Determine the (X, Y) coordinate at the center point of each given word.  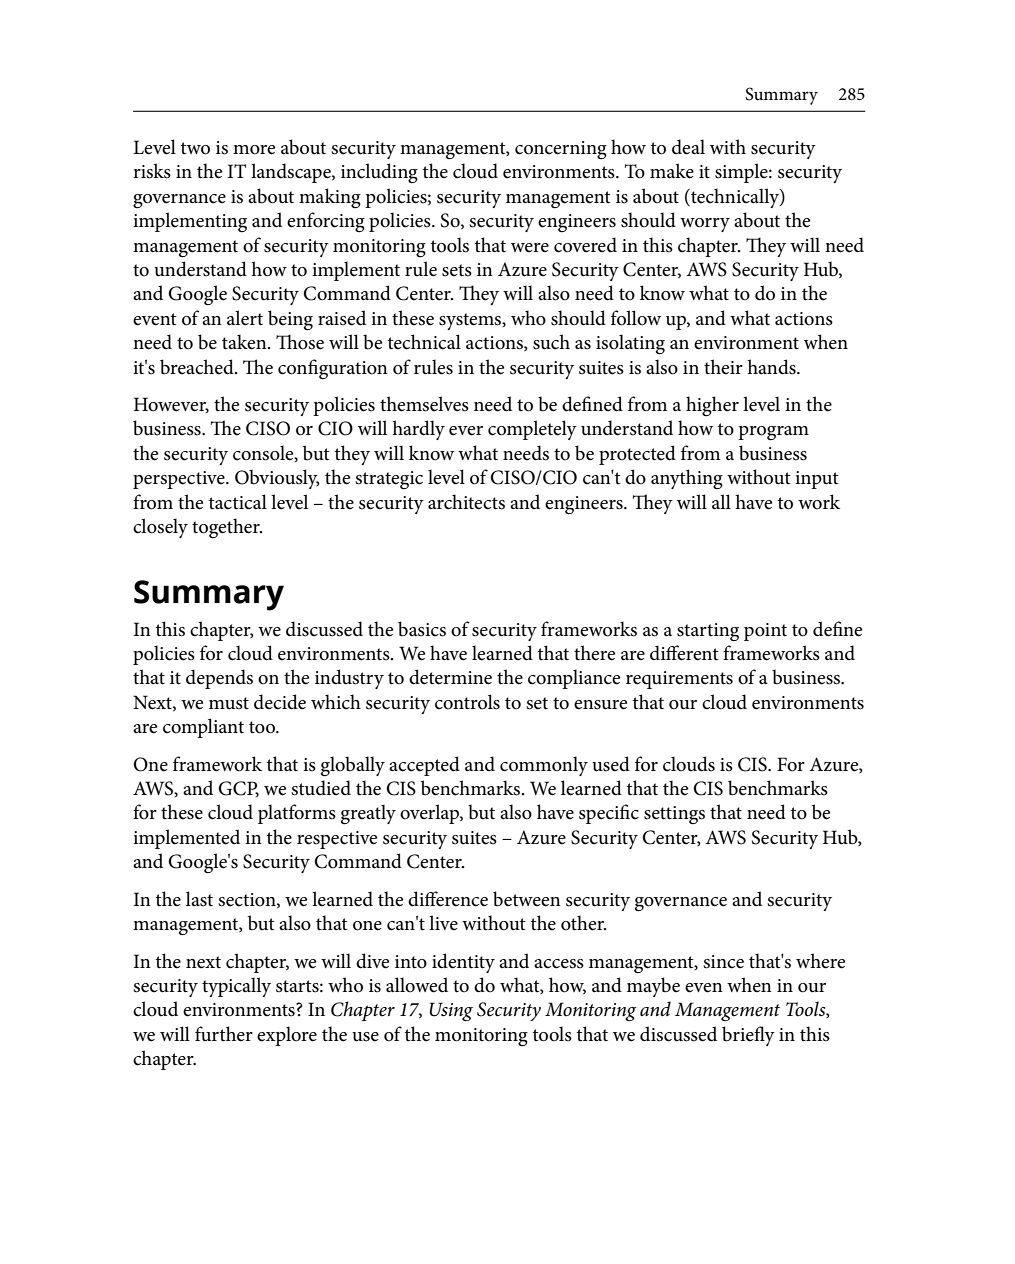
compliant (203, 728)
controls (467, 702)
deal (688, 147)
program (773, 433)
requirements (679, 680)
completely (532, 430)
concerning (561, 150)
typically (236, 987)
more (254, 150)
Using (451, 1011)
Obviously (277, 479)
